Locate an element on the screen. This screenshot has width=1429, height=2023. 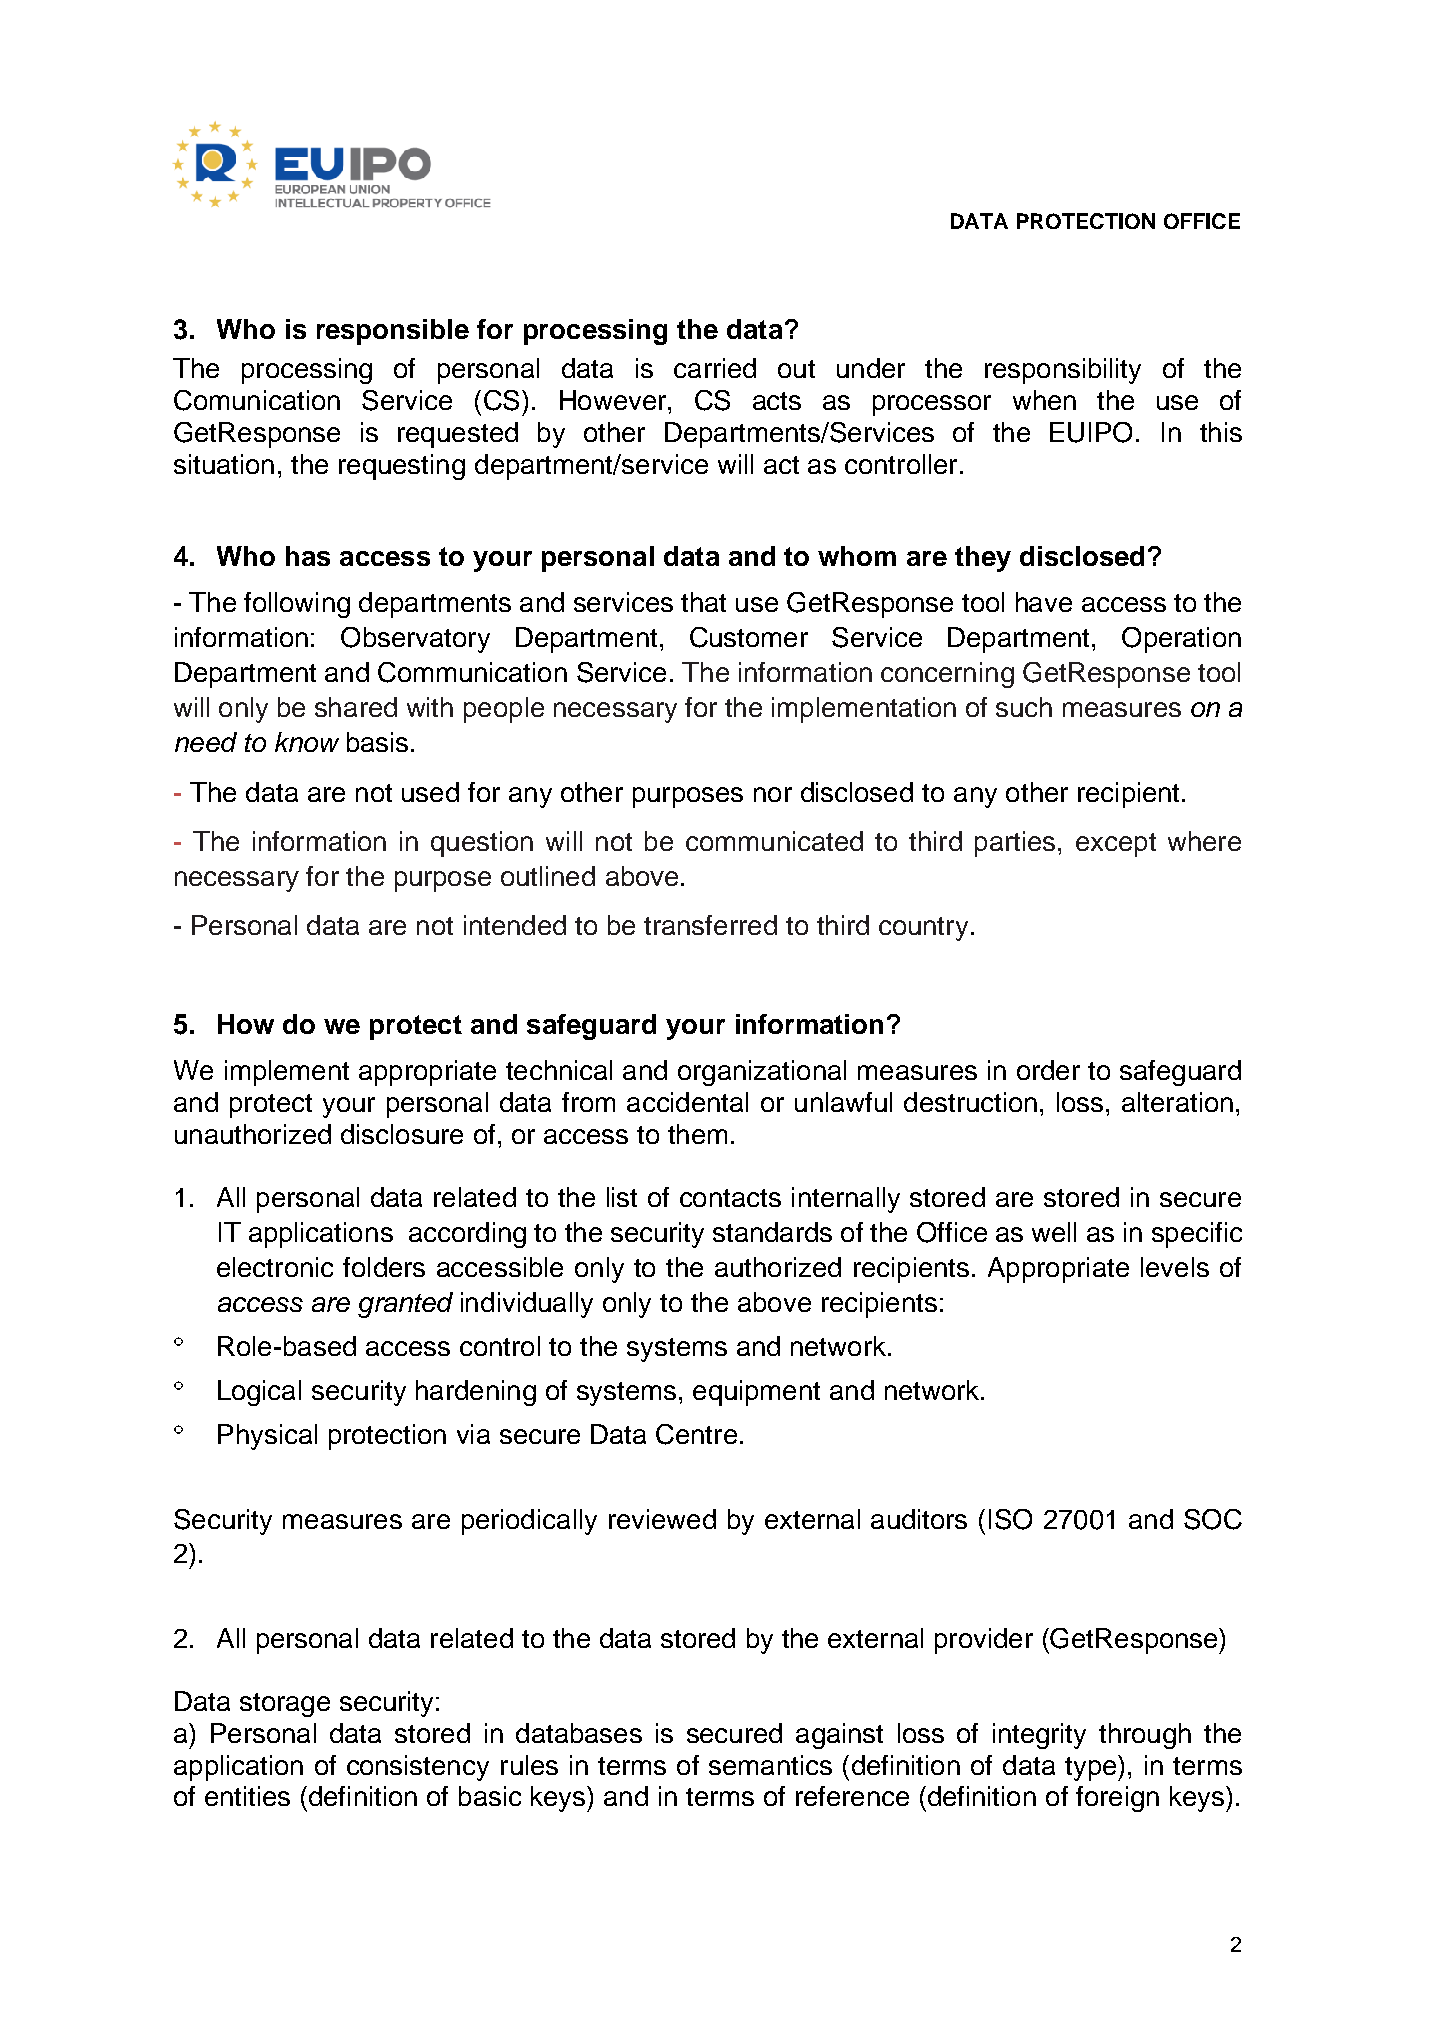
organizational is located at coordinates (762, 1073).
